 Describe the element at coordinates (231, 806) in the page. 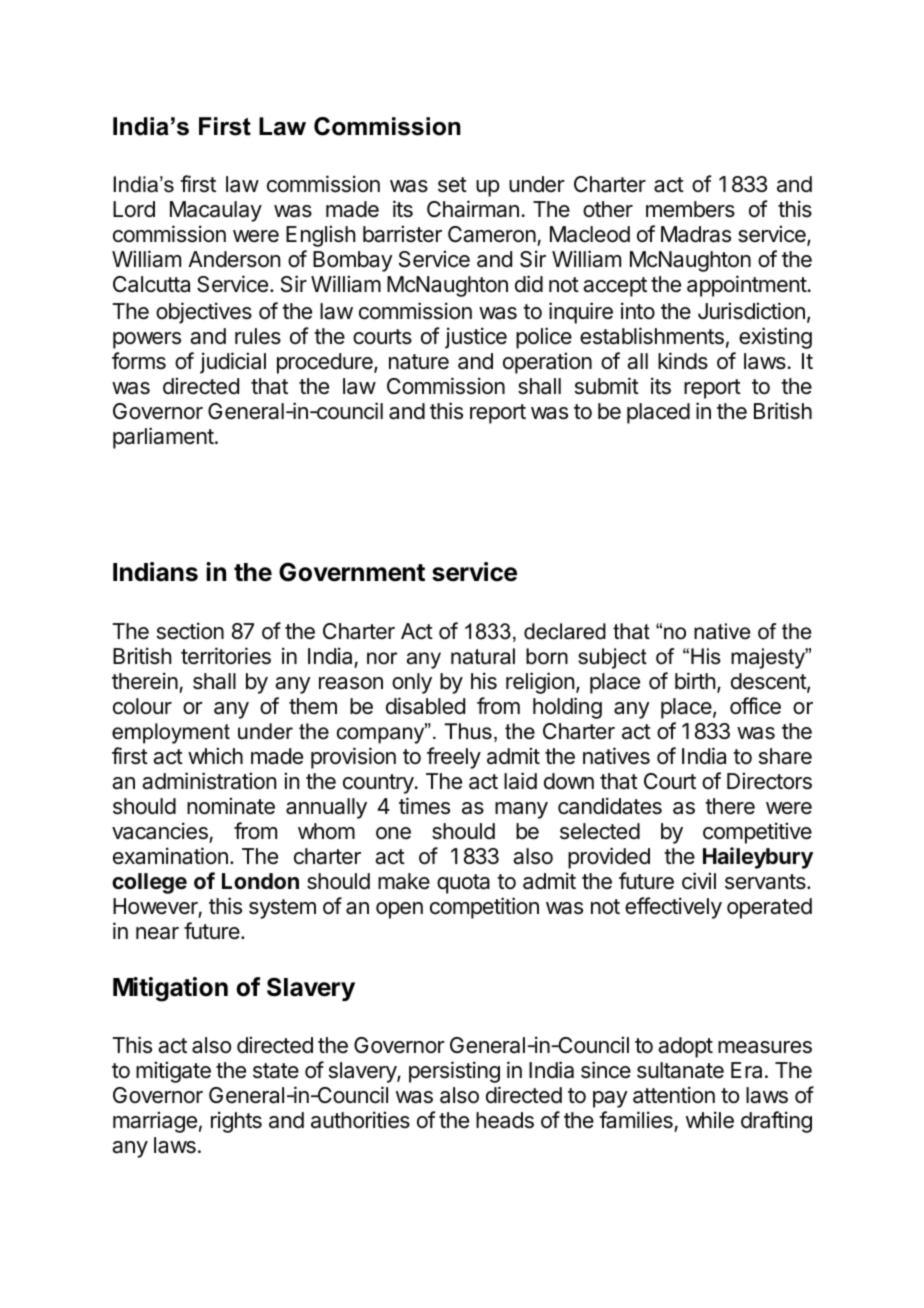

I see `nominate` at that location.
